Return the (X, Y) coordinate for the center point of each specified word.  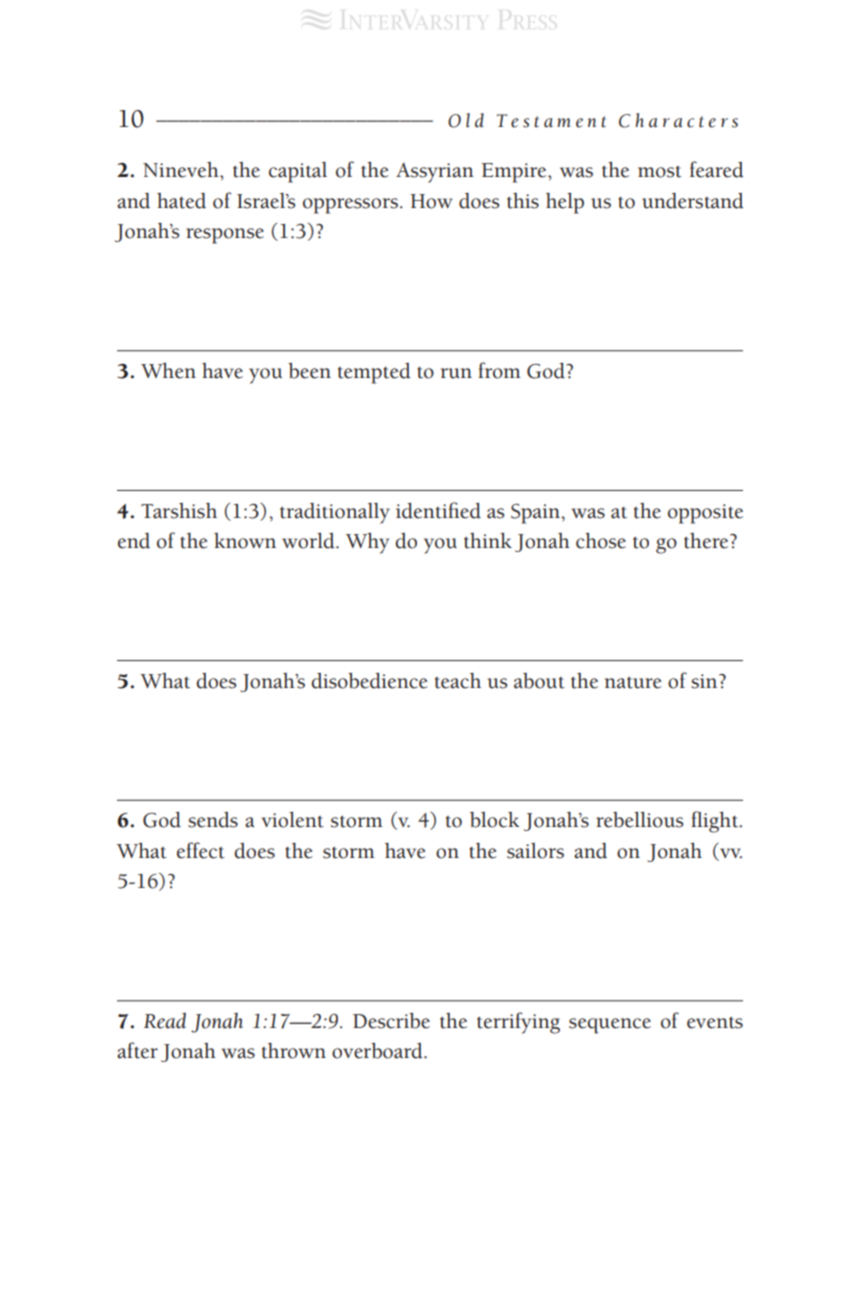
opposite (705, 514)
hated (181, 201)
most (660, 172)
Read (165, 1021)
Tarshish (179, 511)
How (431, 201)
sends (213, 820)
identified (438, 510)
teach (458, 681)
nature (633, 682)
